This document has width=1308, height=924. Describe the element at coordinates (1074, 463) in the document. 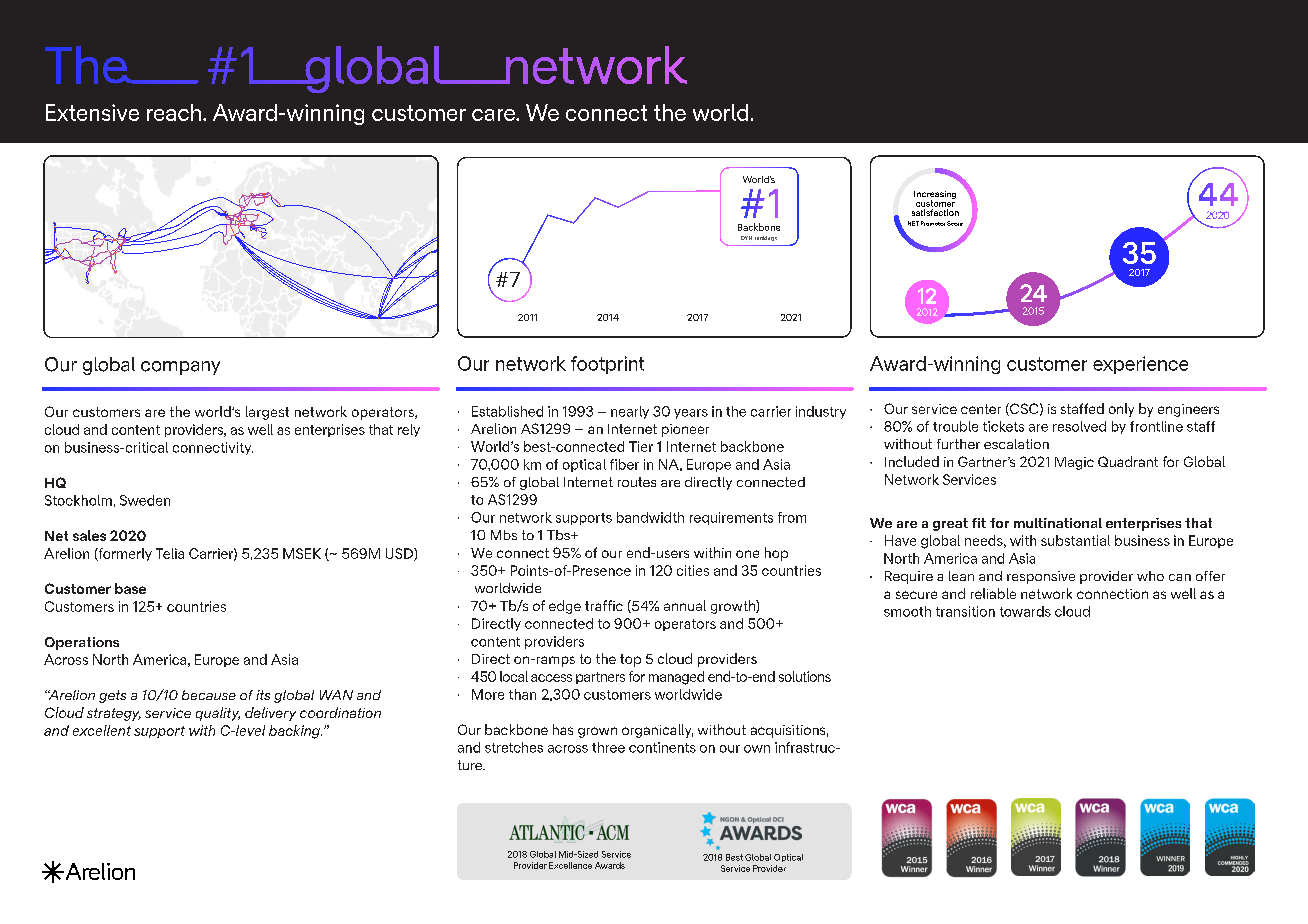

I see `Magic` at that location.
